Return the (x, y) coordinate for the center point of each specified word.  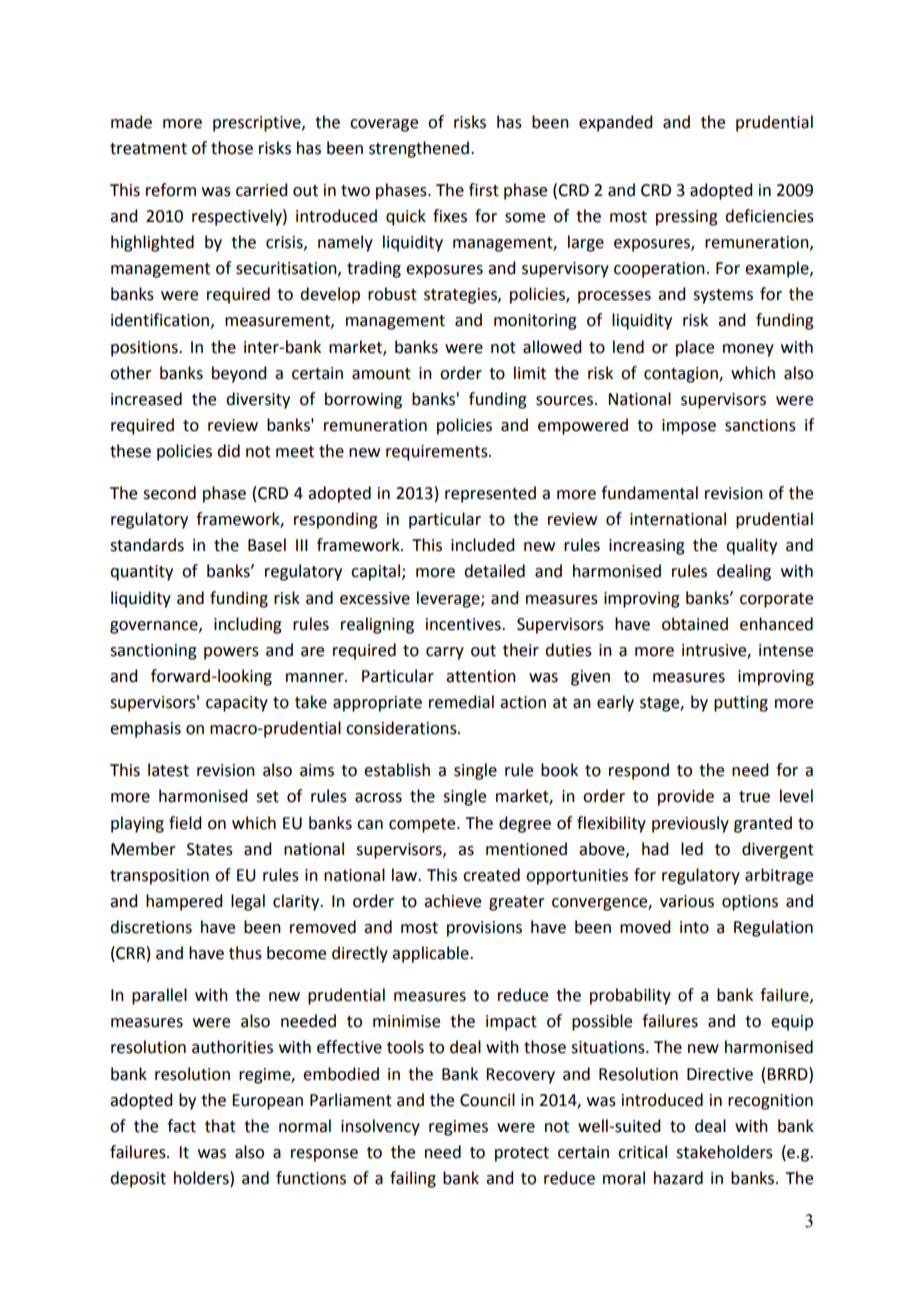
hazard (678, 1178)
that (220, 1126)
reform (171, 190)
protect (522, 1154)
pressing (687, 218)
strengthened (419, 149)
